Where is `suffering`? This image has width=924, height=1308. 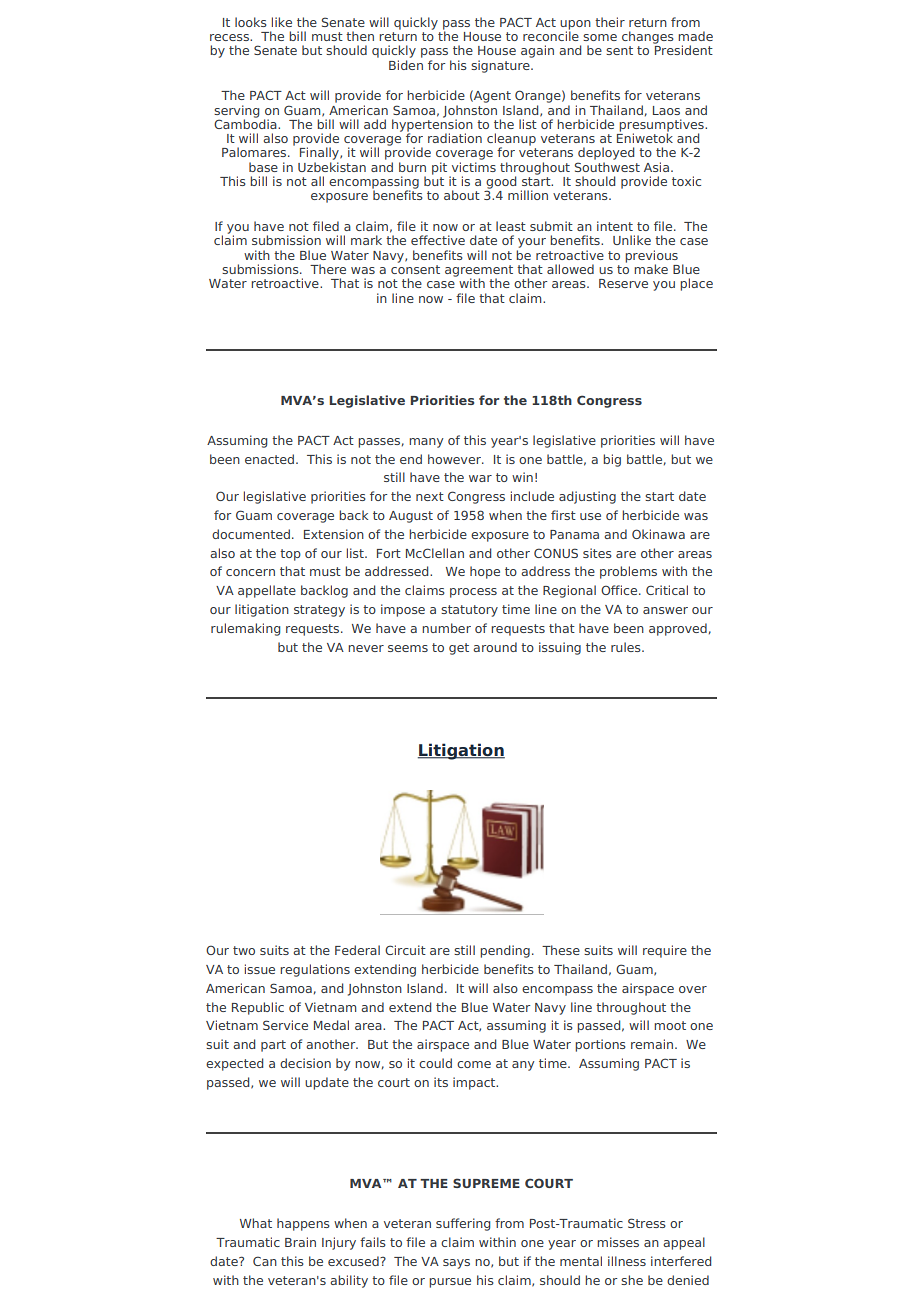
suffering is located at coordinates (463, 1224).
